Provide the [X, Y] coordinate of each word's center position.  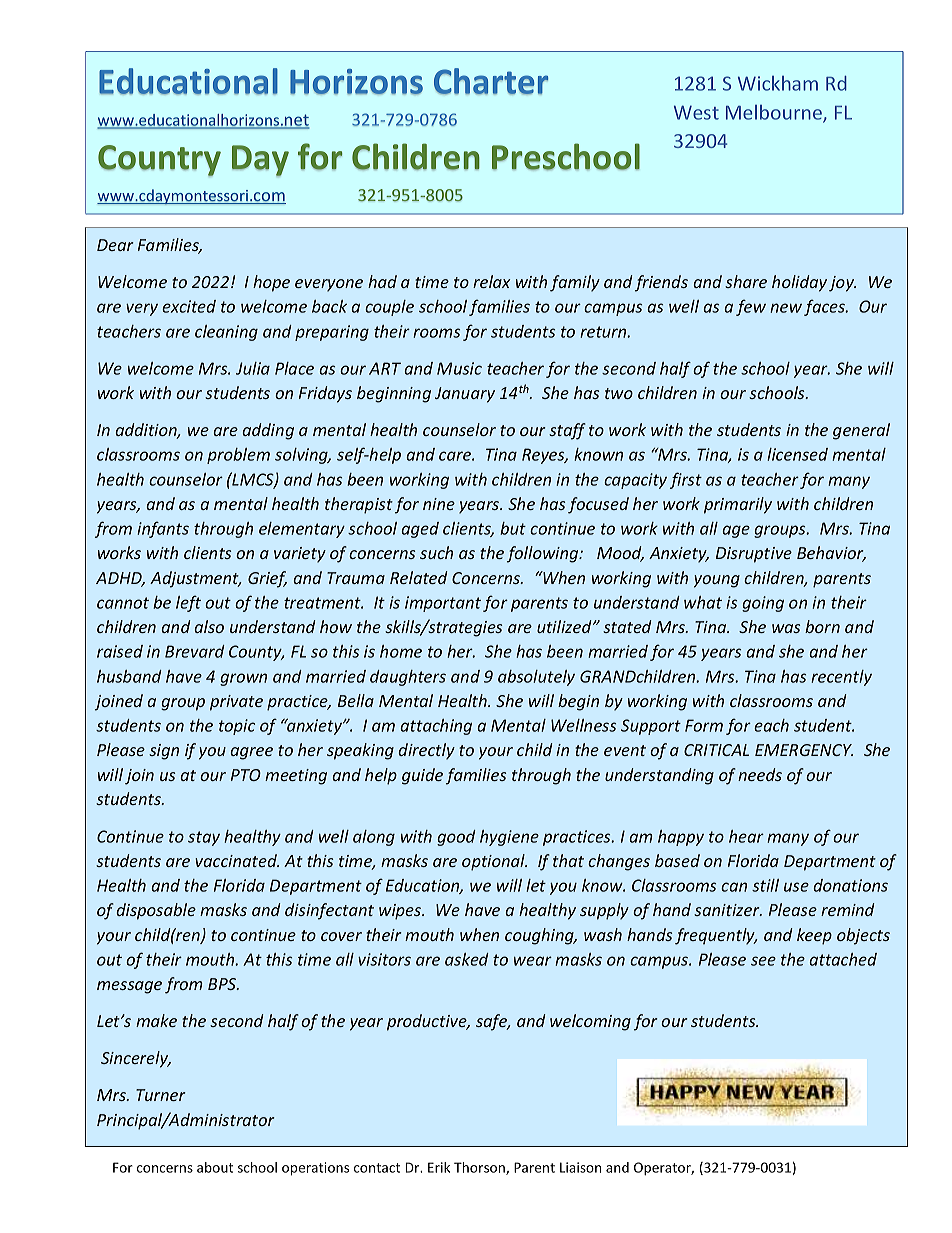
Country [159, 160]
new [786, 308]
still [765, 885]
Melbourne [775, 113]
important [443, 604]
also [209, 626]
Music [459, 368]
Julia [253, 368]
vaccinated [237, 860]
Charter [491, 81]
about [215, 1167]
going [763, 604]
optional [494, 862]
